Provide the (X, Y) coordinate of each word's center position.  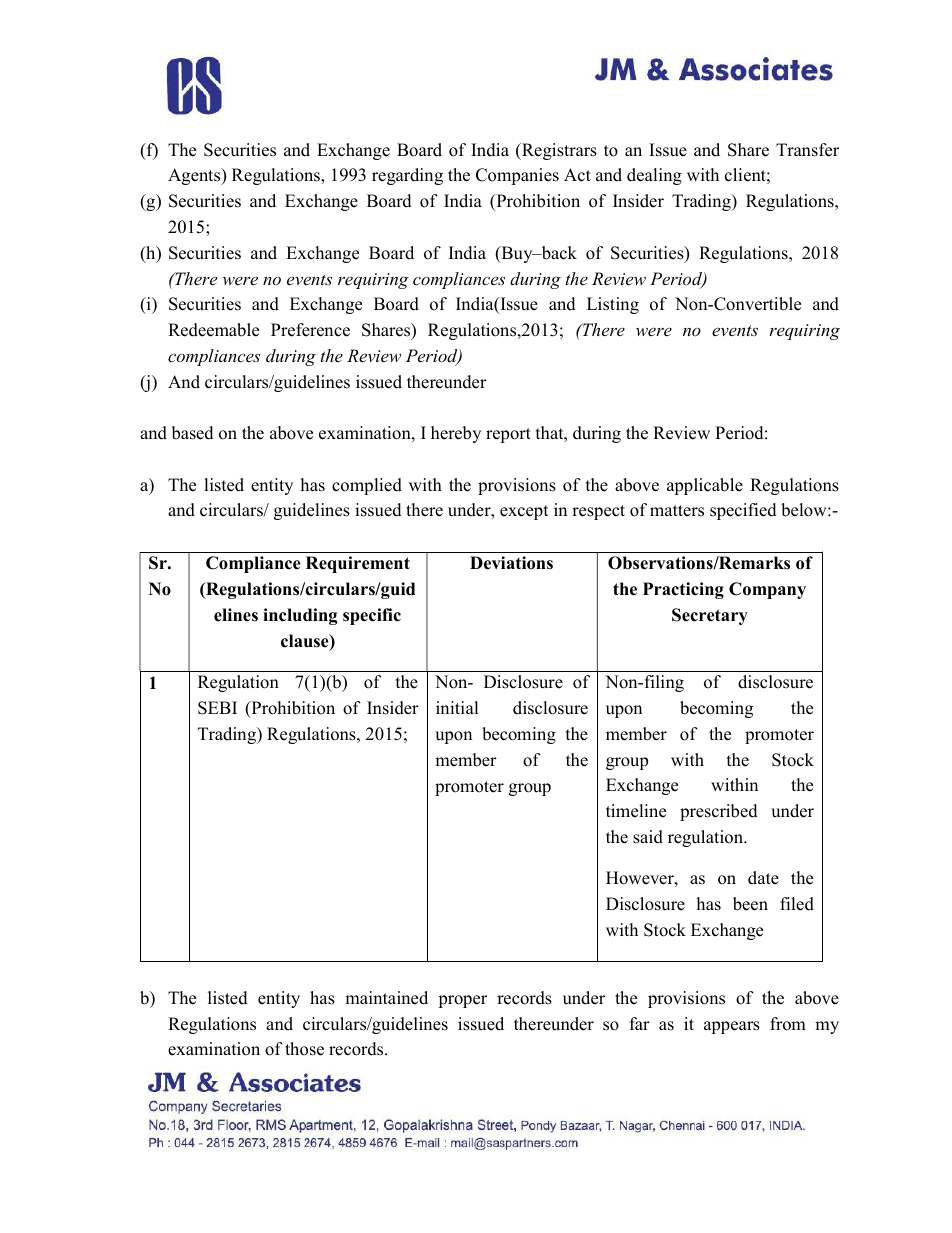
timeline (636, 811)
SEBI (217, 708)
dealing (654, 176)
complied (367, 486)
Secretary (710, 616)
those (304, 1049)
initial (457, 707)
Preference (310, 330)
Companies (517, 176)
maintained (386, 998)
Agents (195, 176)
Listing (613, 305)
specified (743, 511)
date (763, 878)
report (508, 435)
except (524, 512)
